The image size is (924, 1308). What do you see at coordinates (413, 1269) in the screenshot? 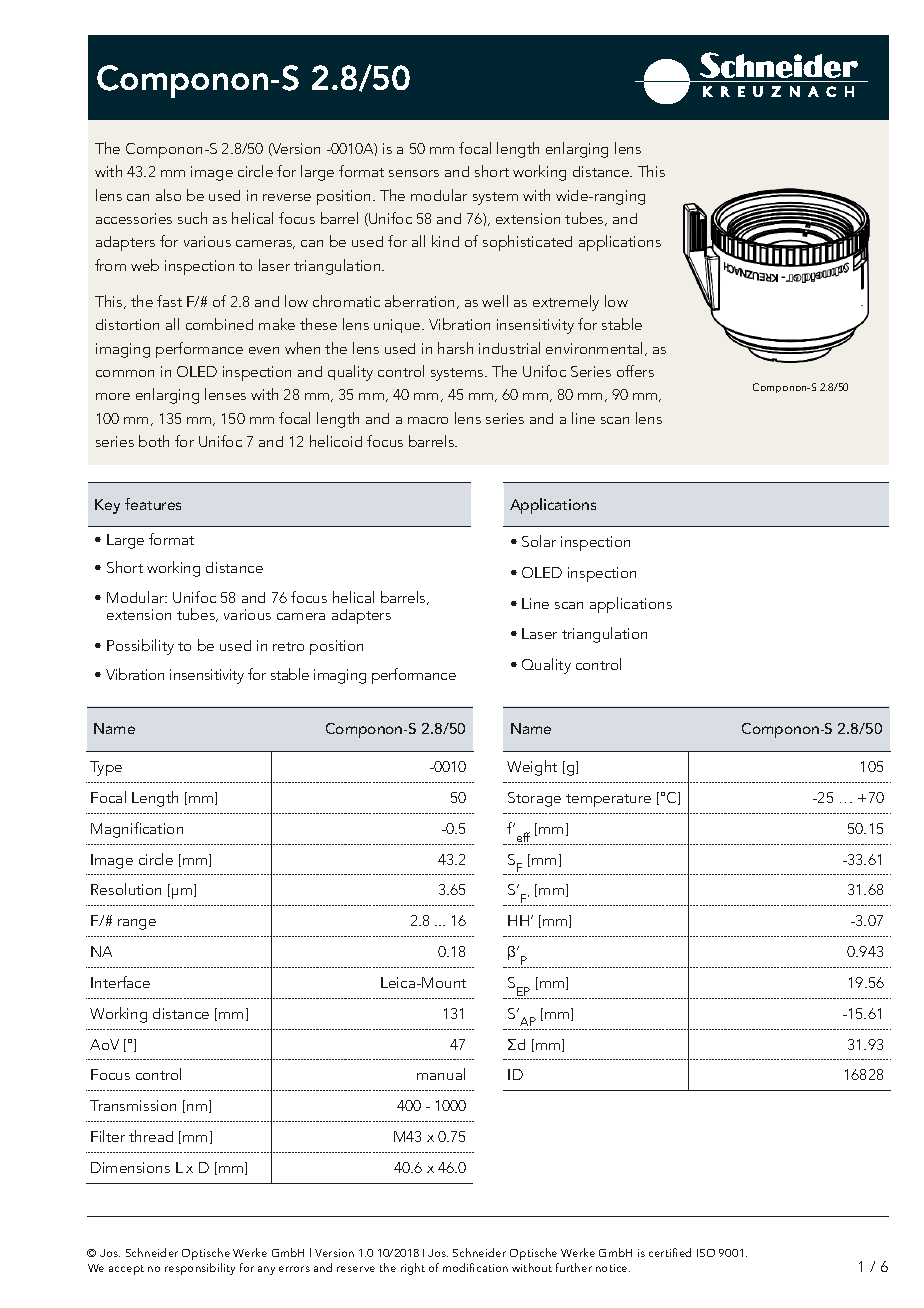
I see `right` at bounding box center [413, 1269].
